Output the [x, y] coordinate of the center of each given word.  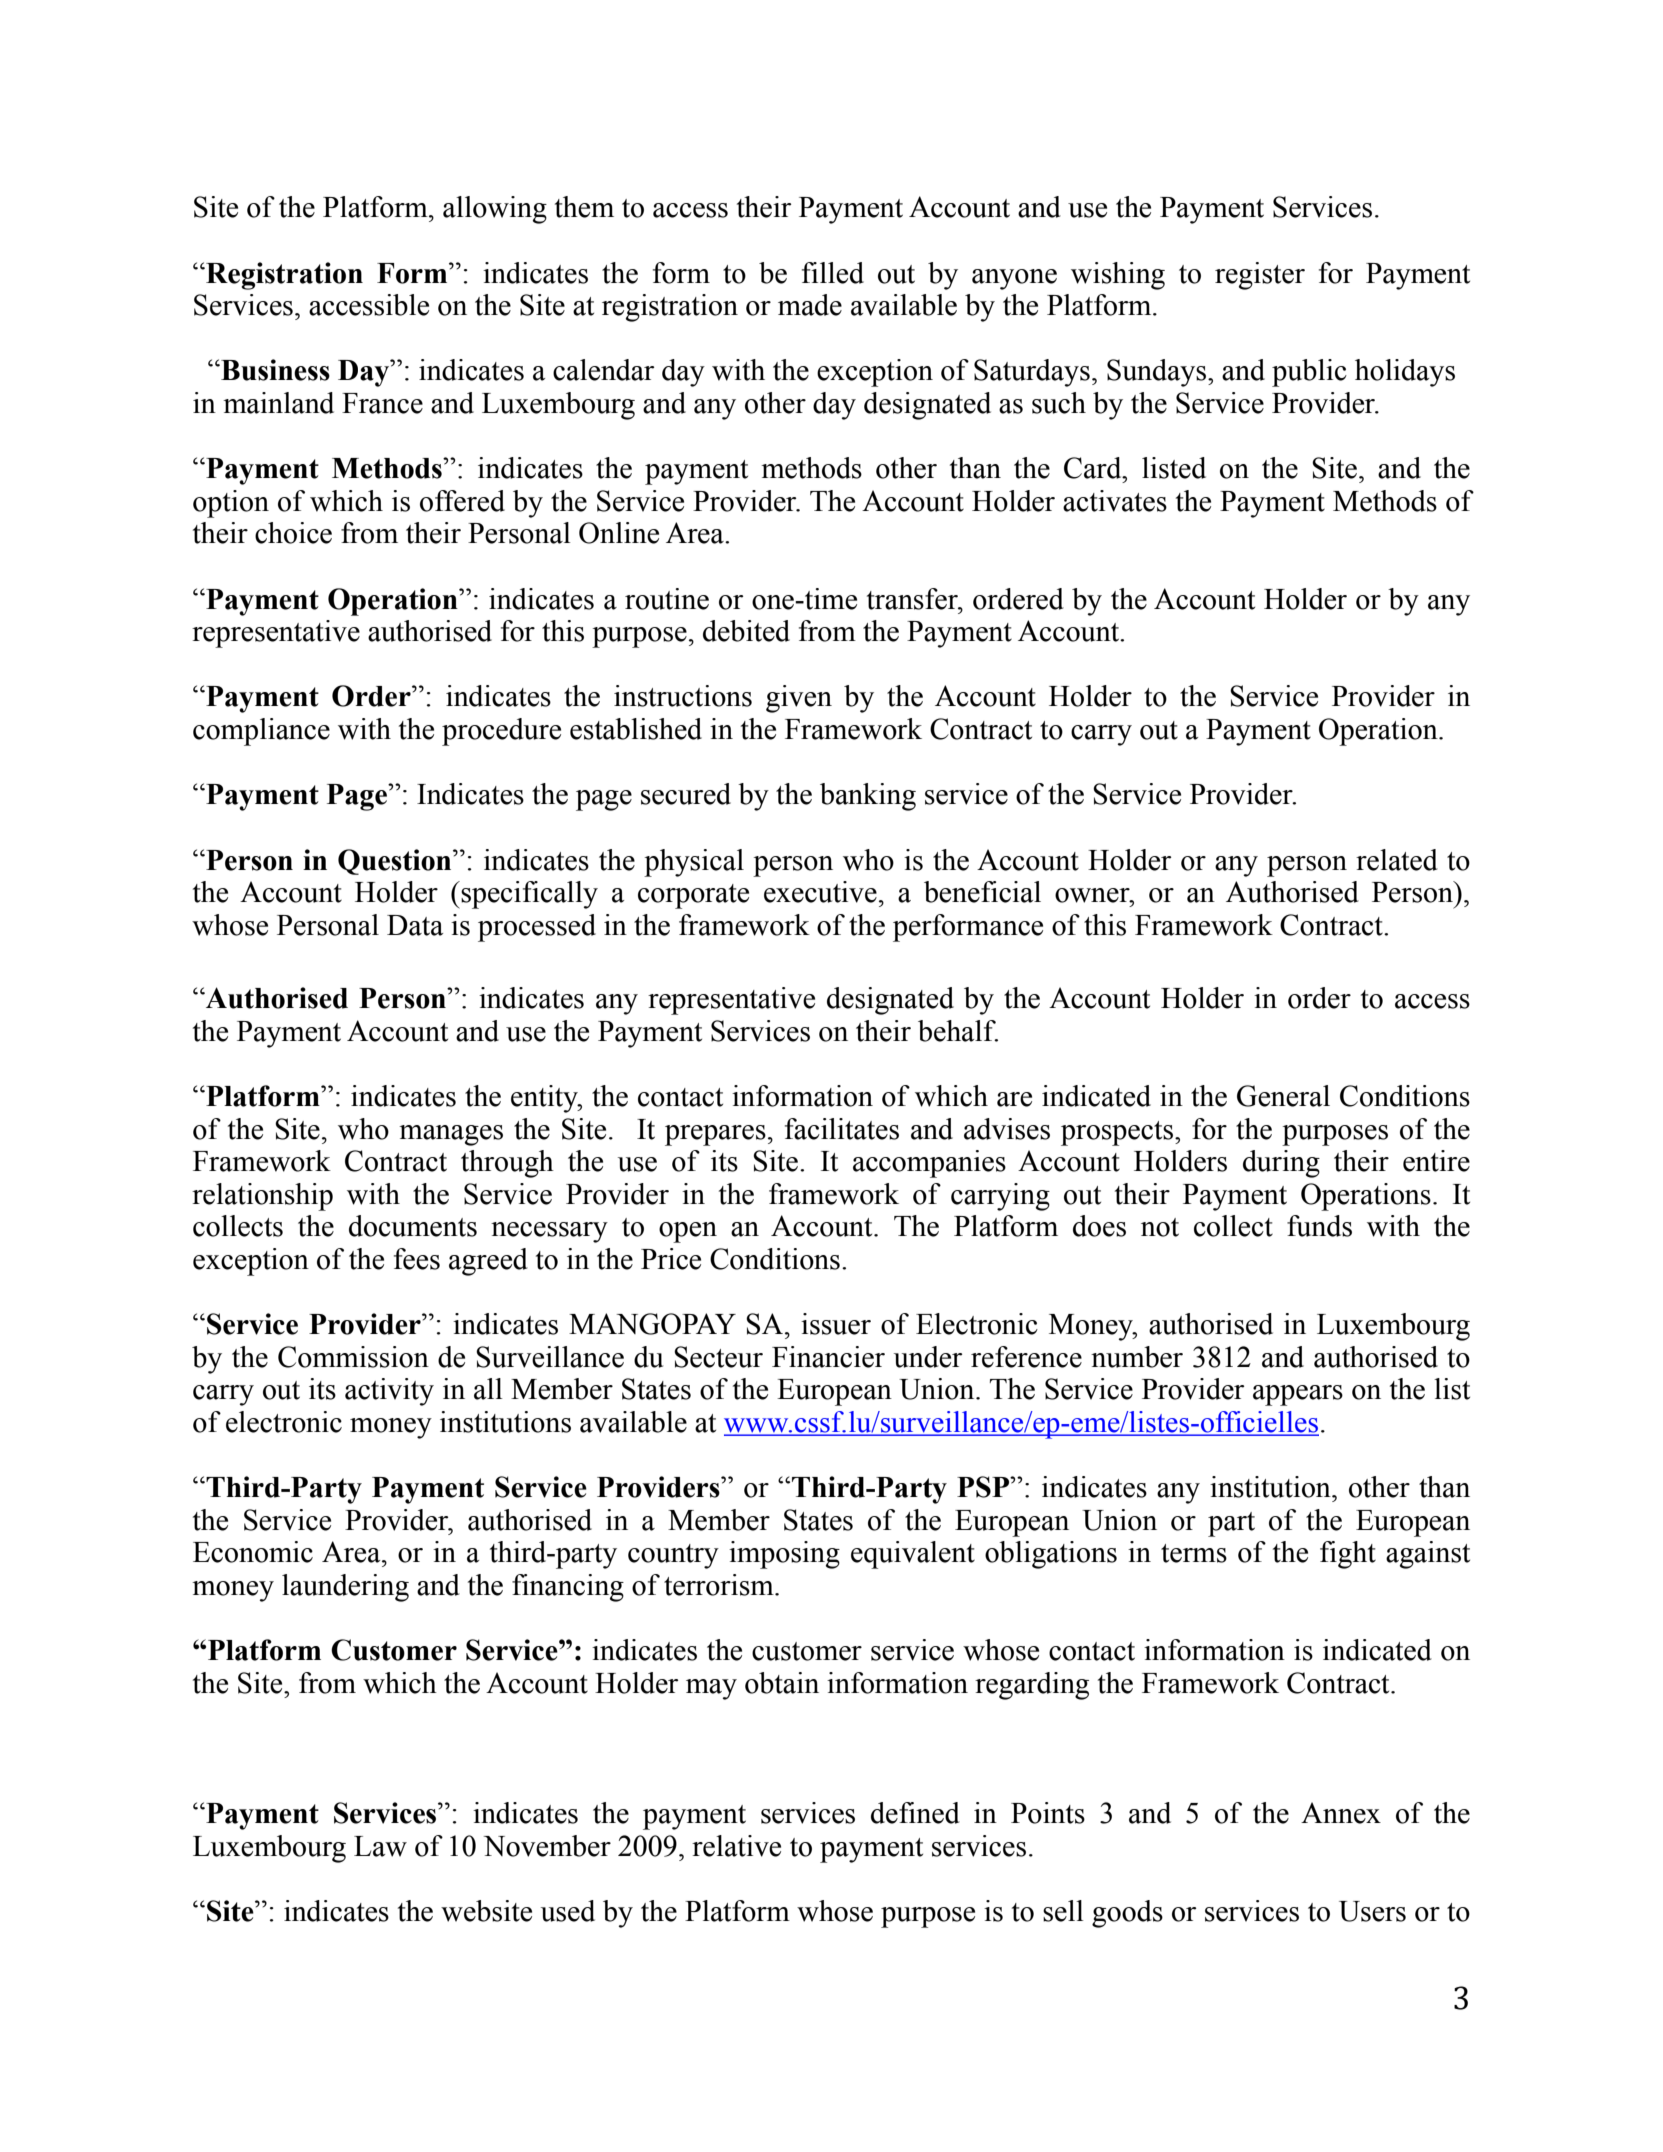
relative [736, 1846]
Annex [1341, 1813]
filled [833, 273]
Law [380, 1846]
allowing [495, 210]
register [1260, 276]
